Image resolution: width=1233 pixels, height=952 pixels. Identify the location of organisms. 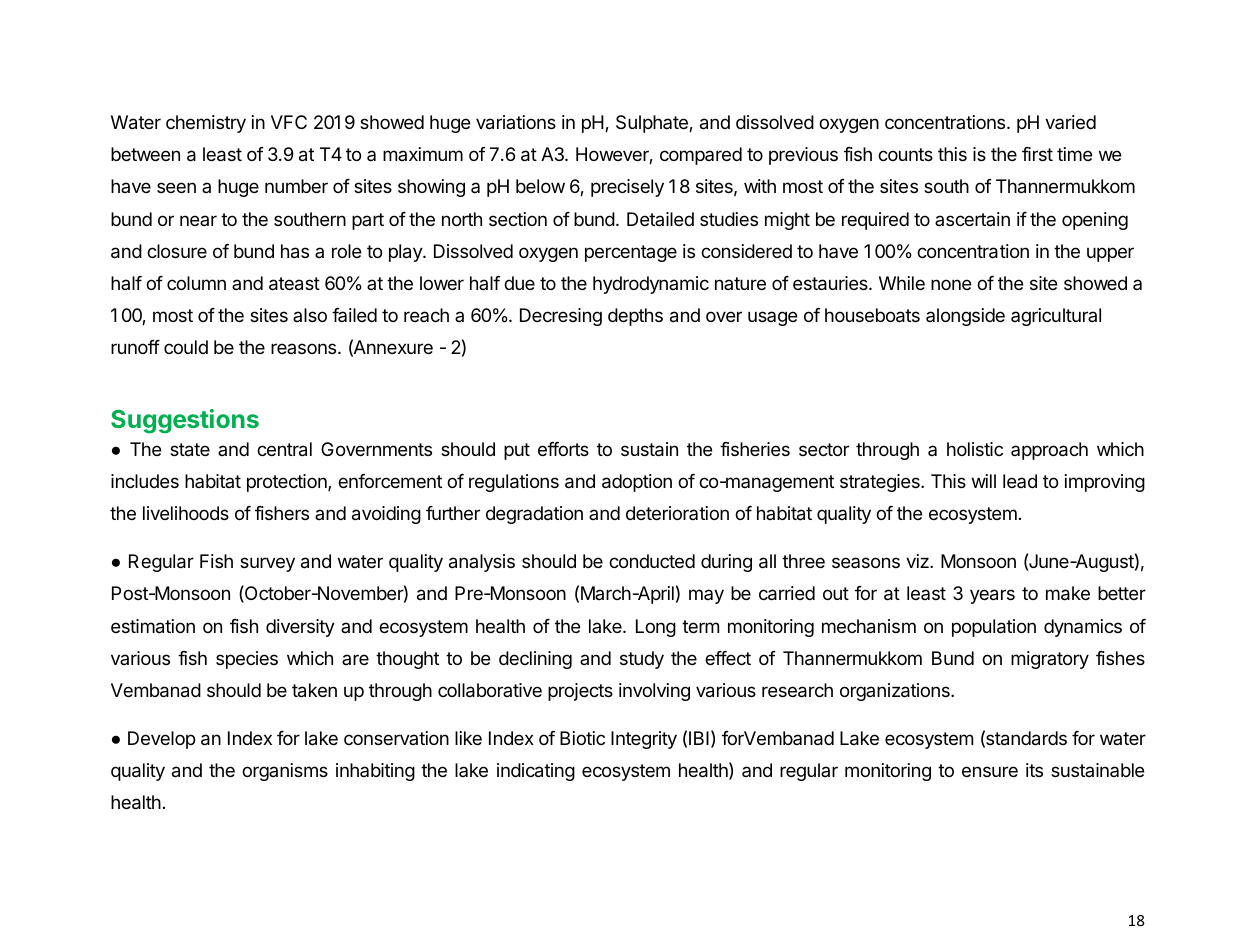
(285, 772).
